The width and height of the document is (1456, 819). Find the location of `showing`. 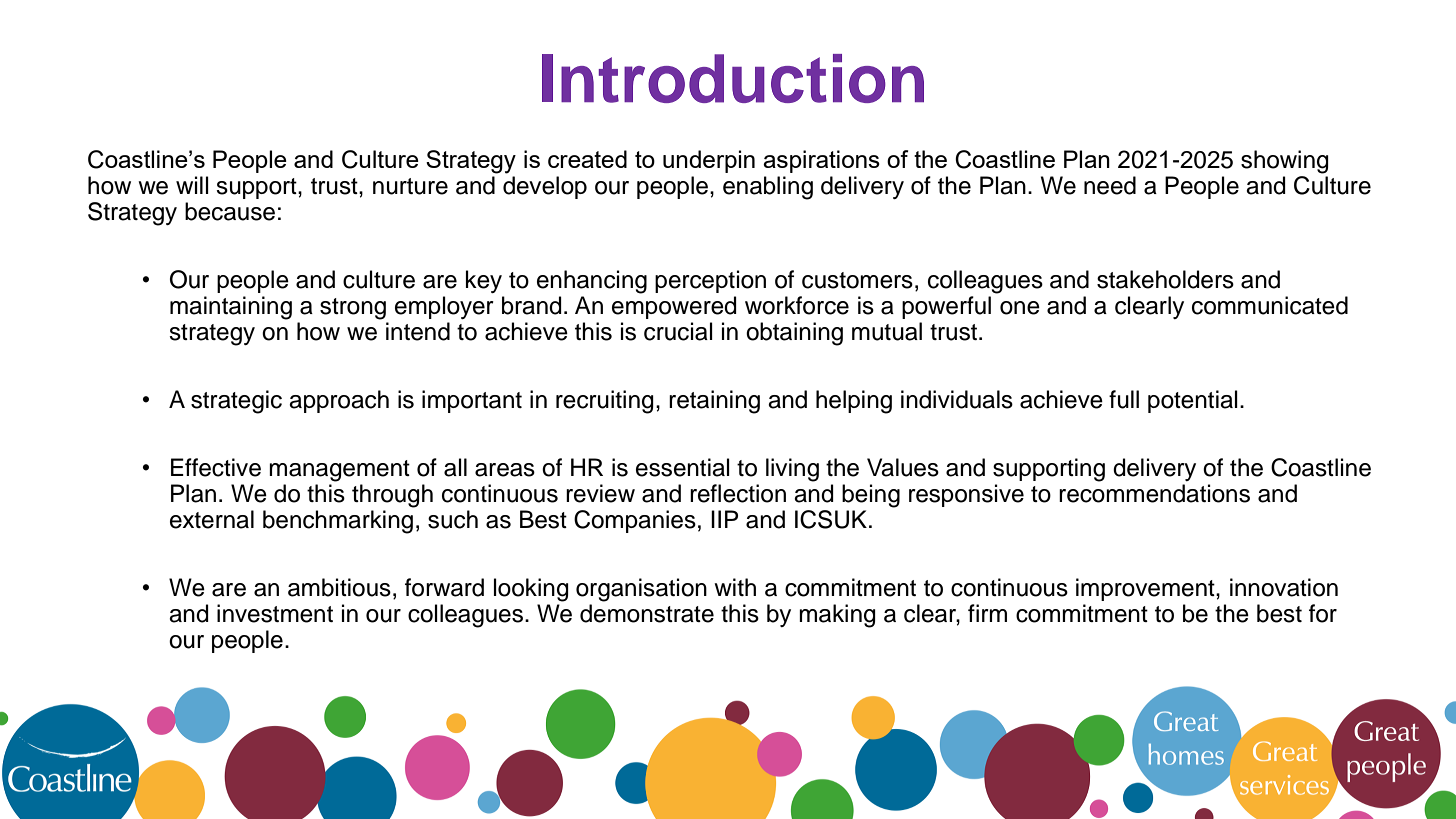

showing is located at coordinates (1285, 162).
